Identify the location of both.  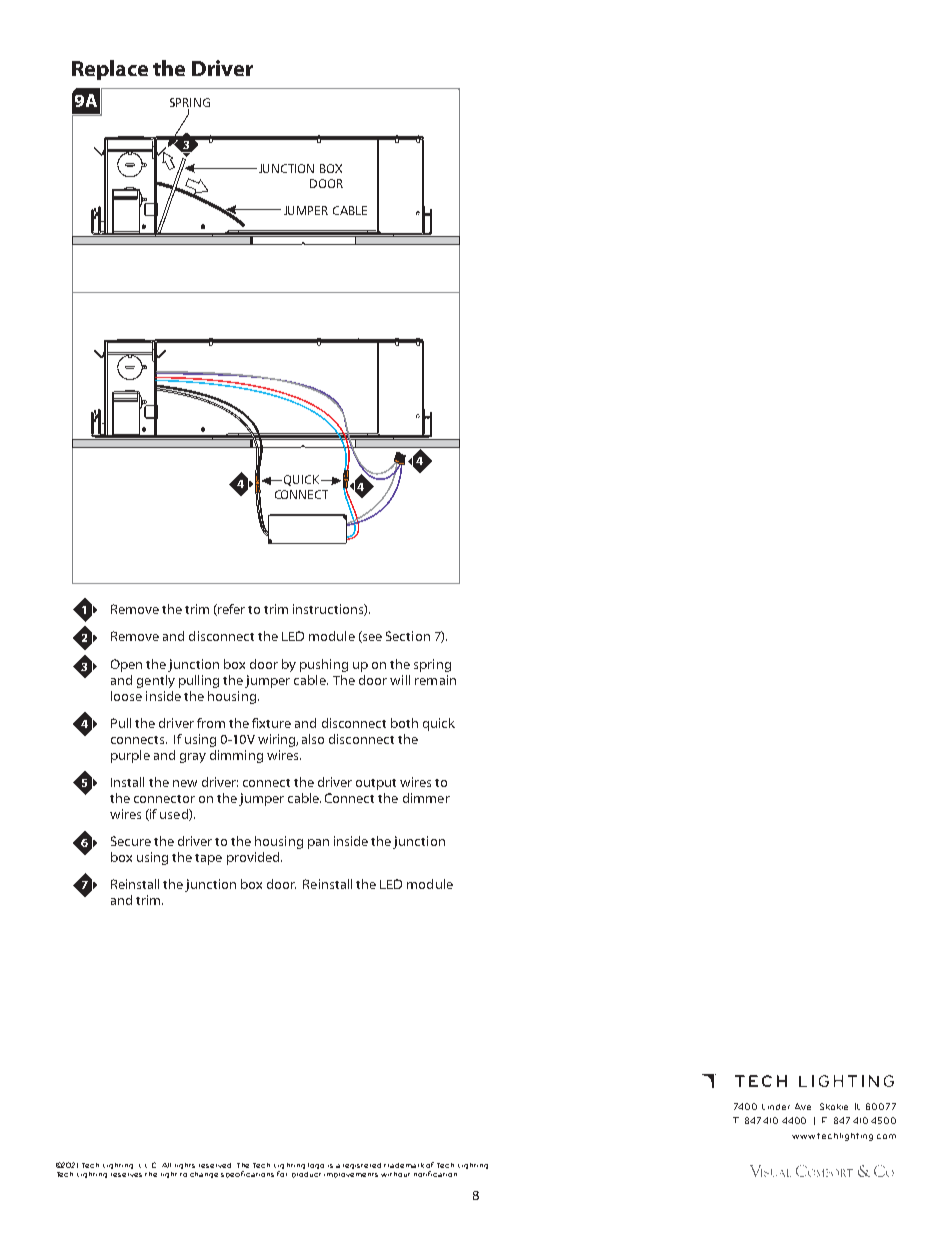
(404, 723).
